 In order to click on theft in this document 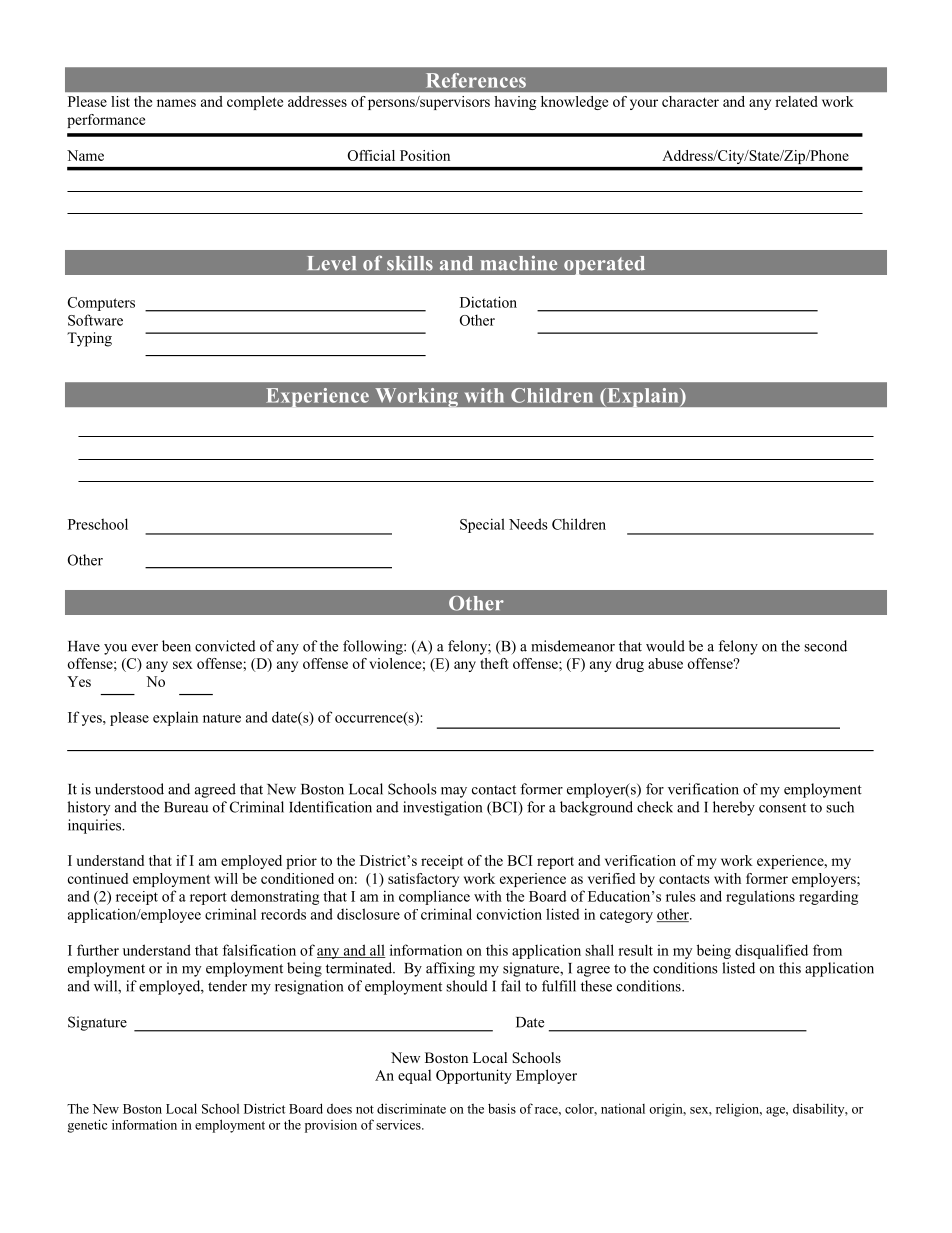, I will do `click(494, 663)`.
